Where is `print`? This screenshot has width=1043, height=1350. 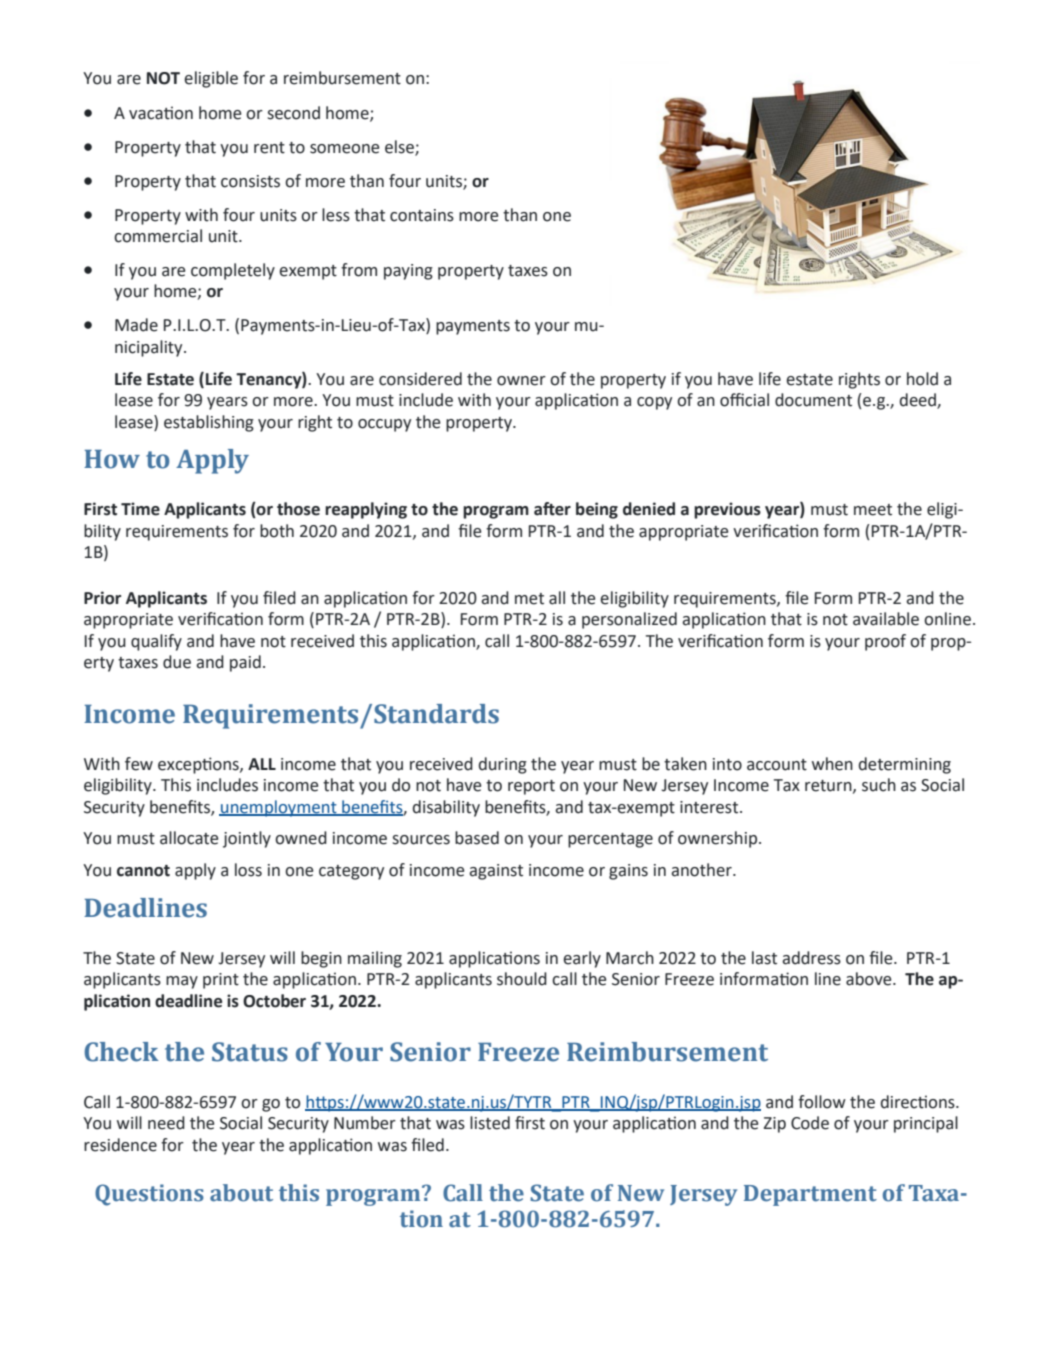
print is located at coordinates (221, 981).
